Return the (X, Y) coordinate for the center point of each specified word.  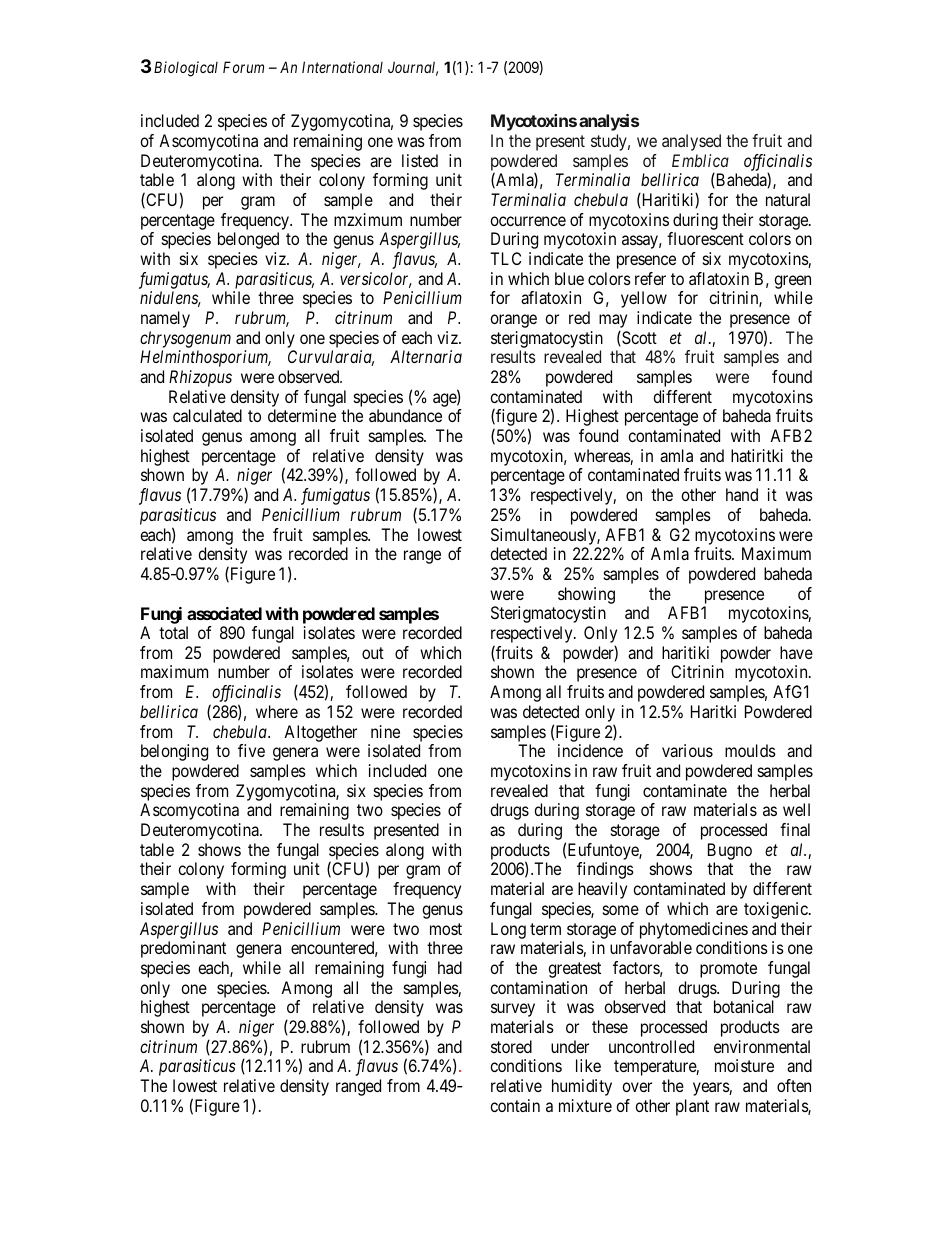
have (796, 652)
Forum (243, 67)
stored (511, 1046)
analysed (691, 142)
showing (586, 595)
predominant (183, 949)
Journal (413, 68)
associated (224, 613)
